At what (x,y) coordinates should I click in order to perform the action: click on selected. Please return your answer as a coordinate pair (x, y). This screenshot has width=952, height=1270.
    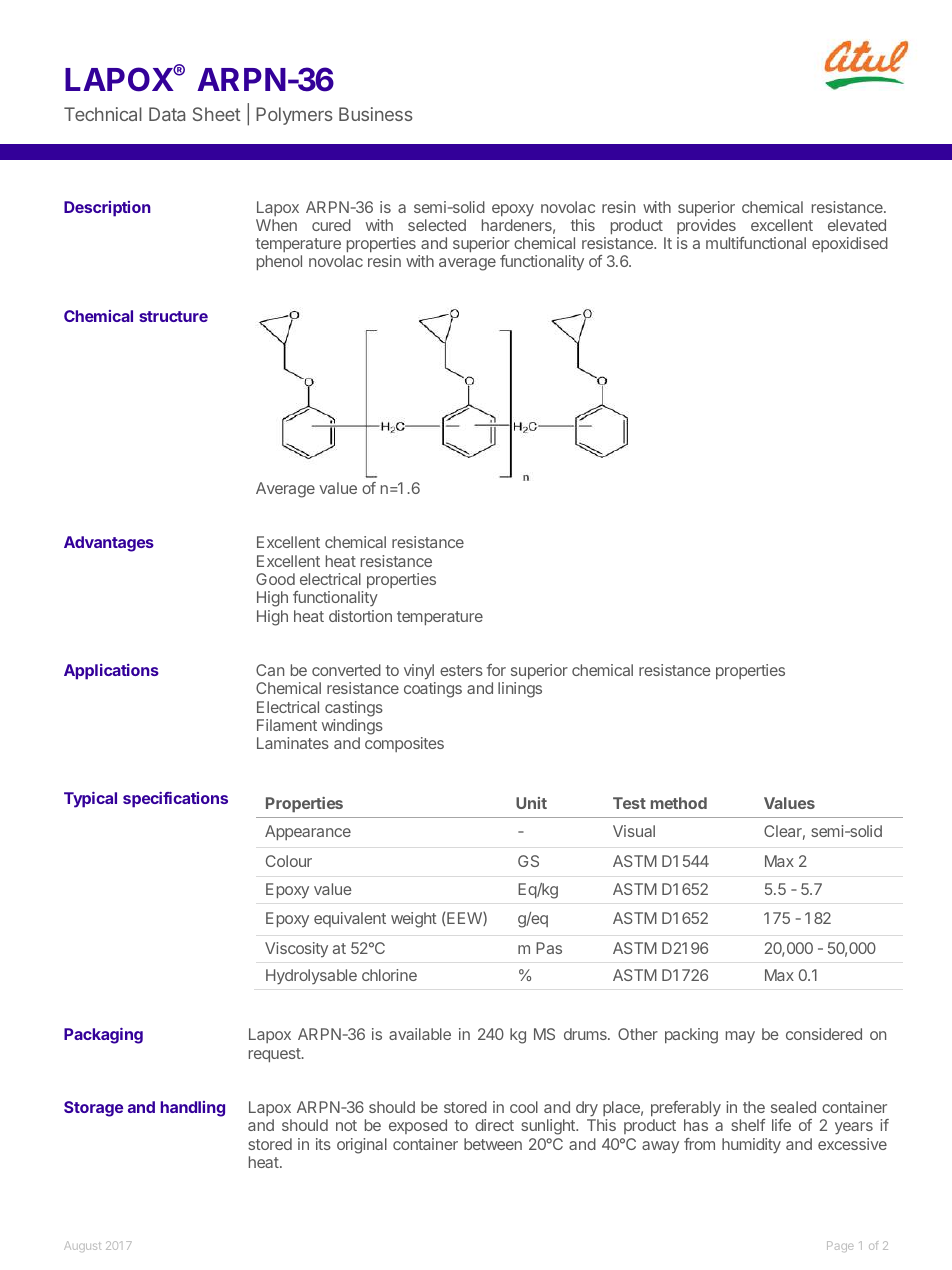
    Looking at the image, I should click on (437, 225).
